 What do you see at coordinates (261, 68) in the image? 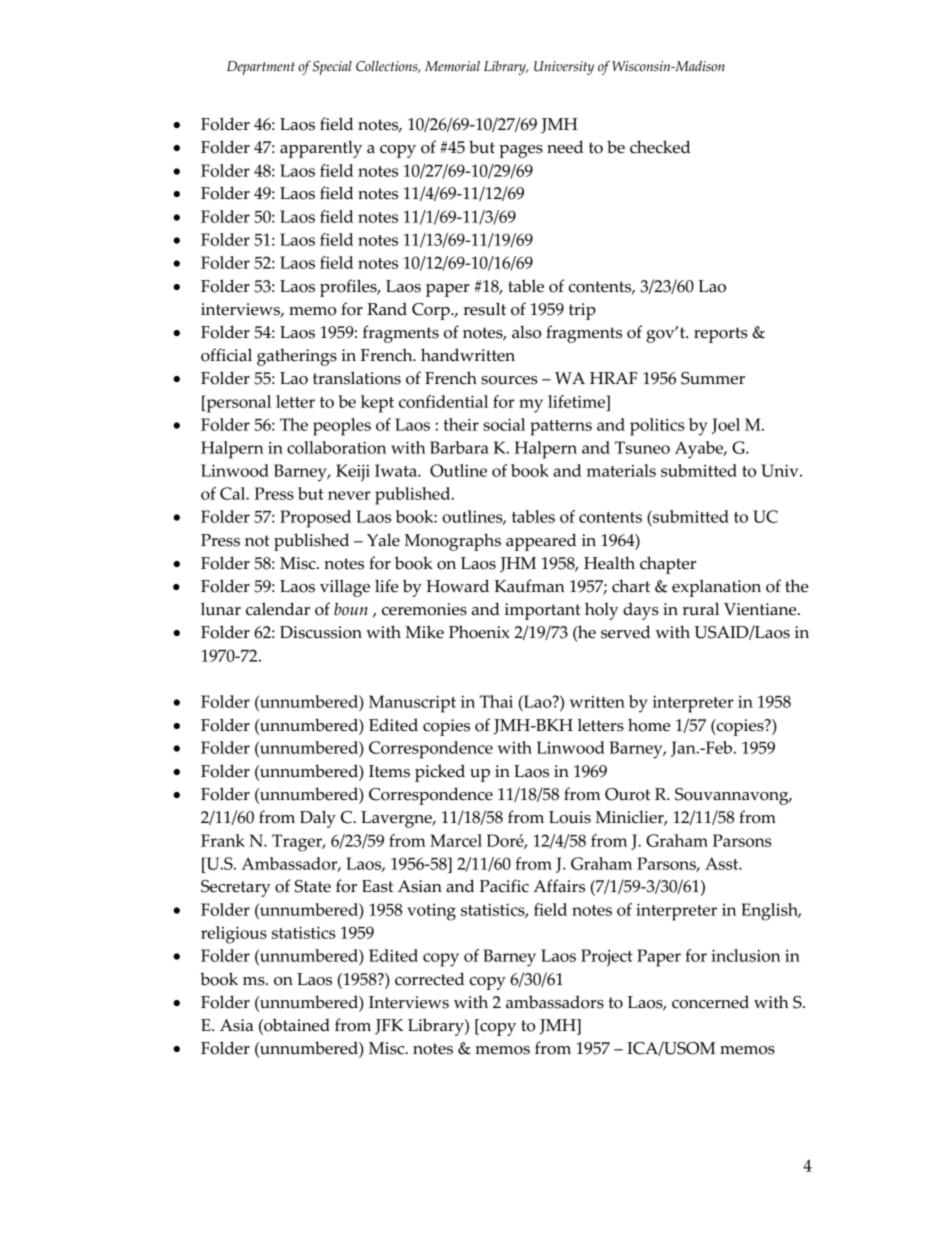
I see `Department` at bounding box center [261, 68].
